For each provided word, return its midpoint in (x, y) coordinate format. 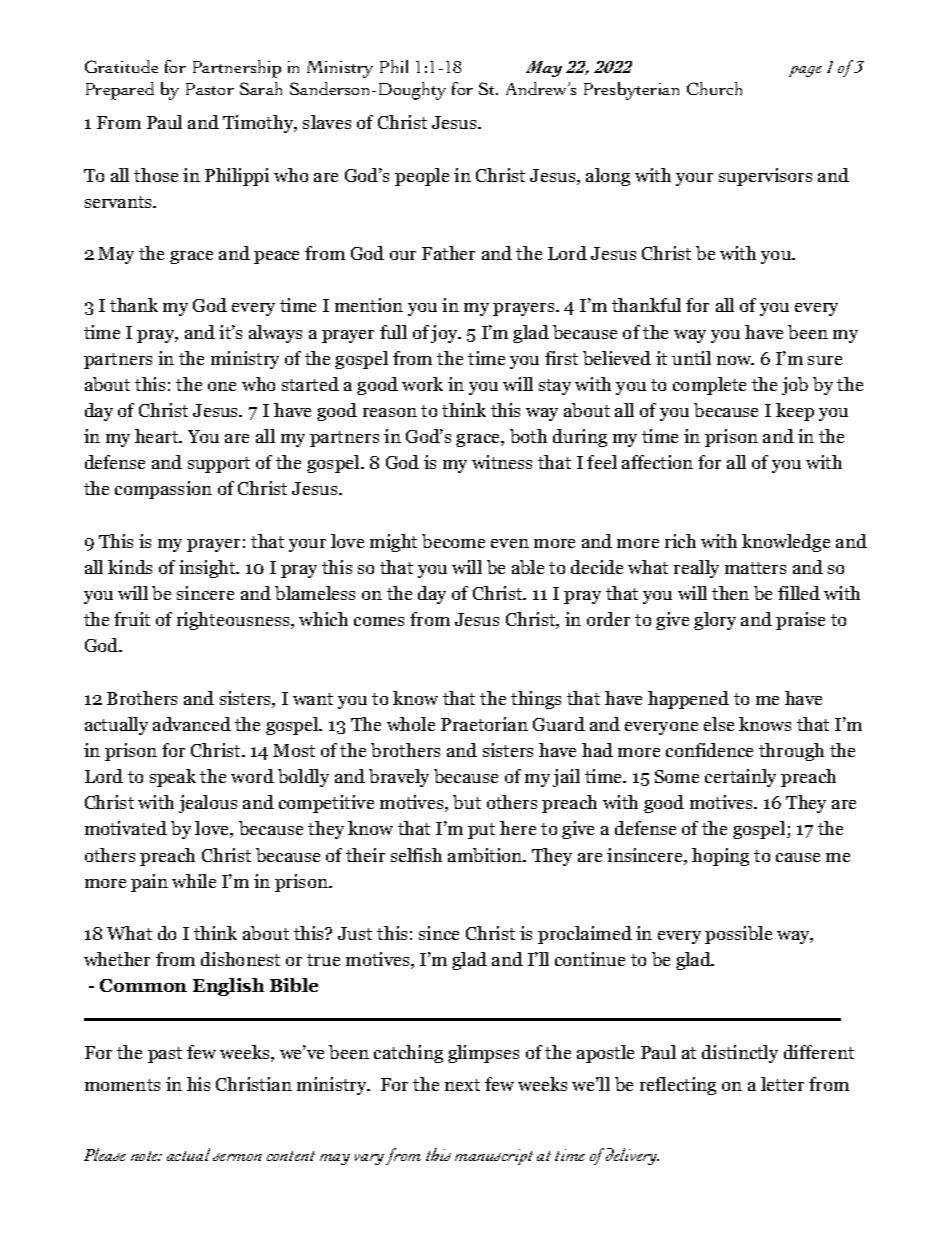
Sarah (261, 88)
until (691, 358)
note (146, 1156)
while (194, 881)
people (422, 177)
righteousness (234, 621)
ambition (486, 855)
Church (714, 88)
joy (445, 334)
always (275, 334)
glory (715, 621)
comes (379, 621)
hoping (720, 857)
